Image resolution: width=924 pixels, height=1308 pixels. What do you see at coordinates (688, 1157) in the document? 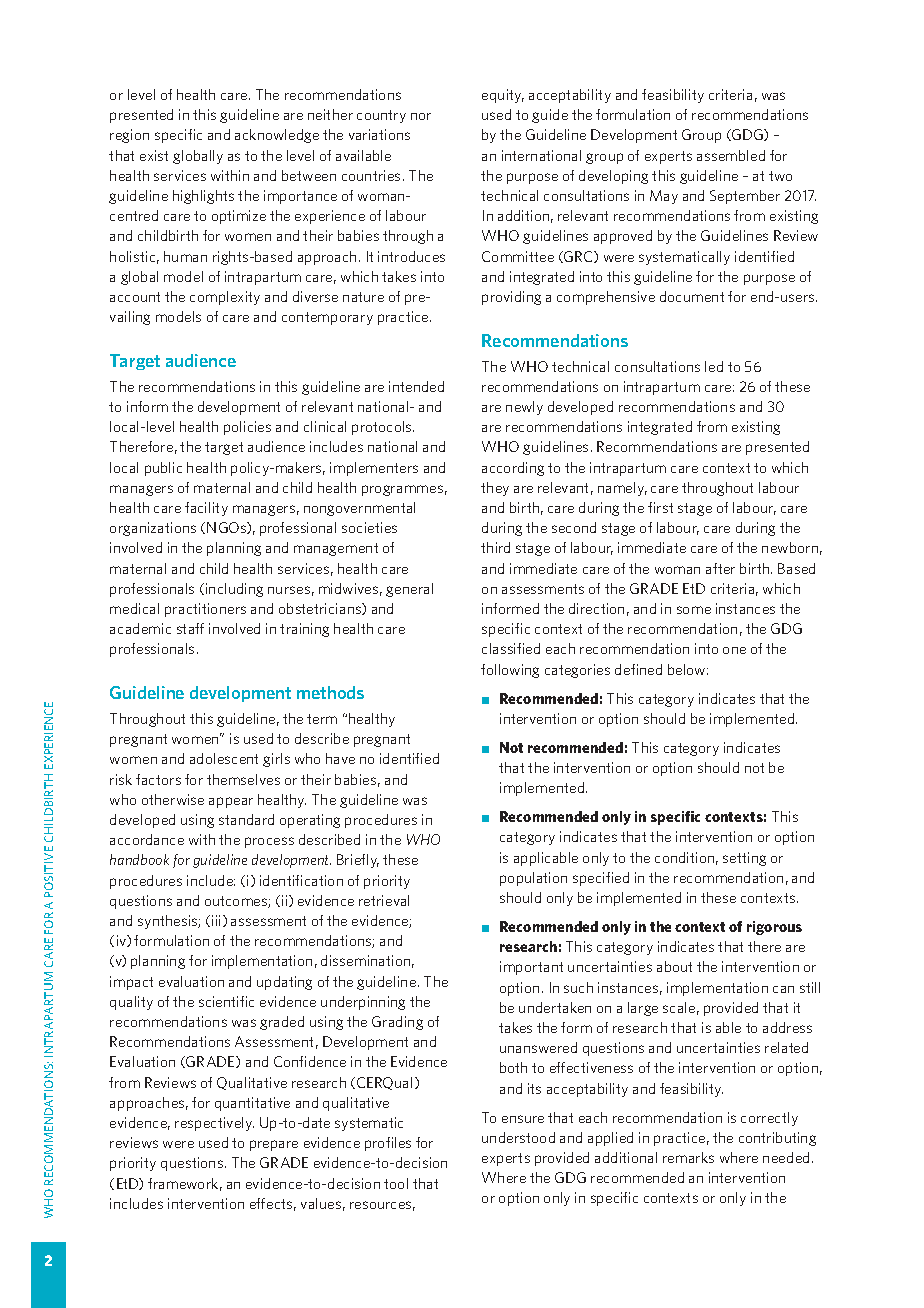
I see `remarks` at bounding box center [688, 1157].
